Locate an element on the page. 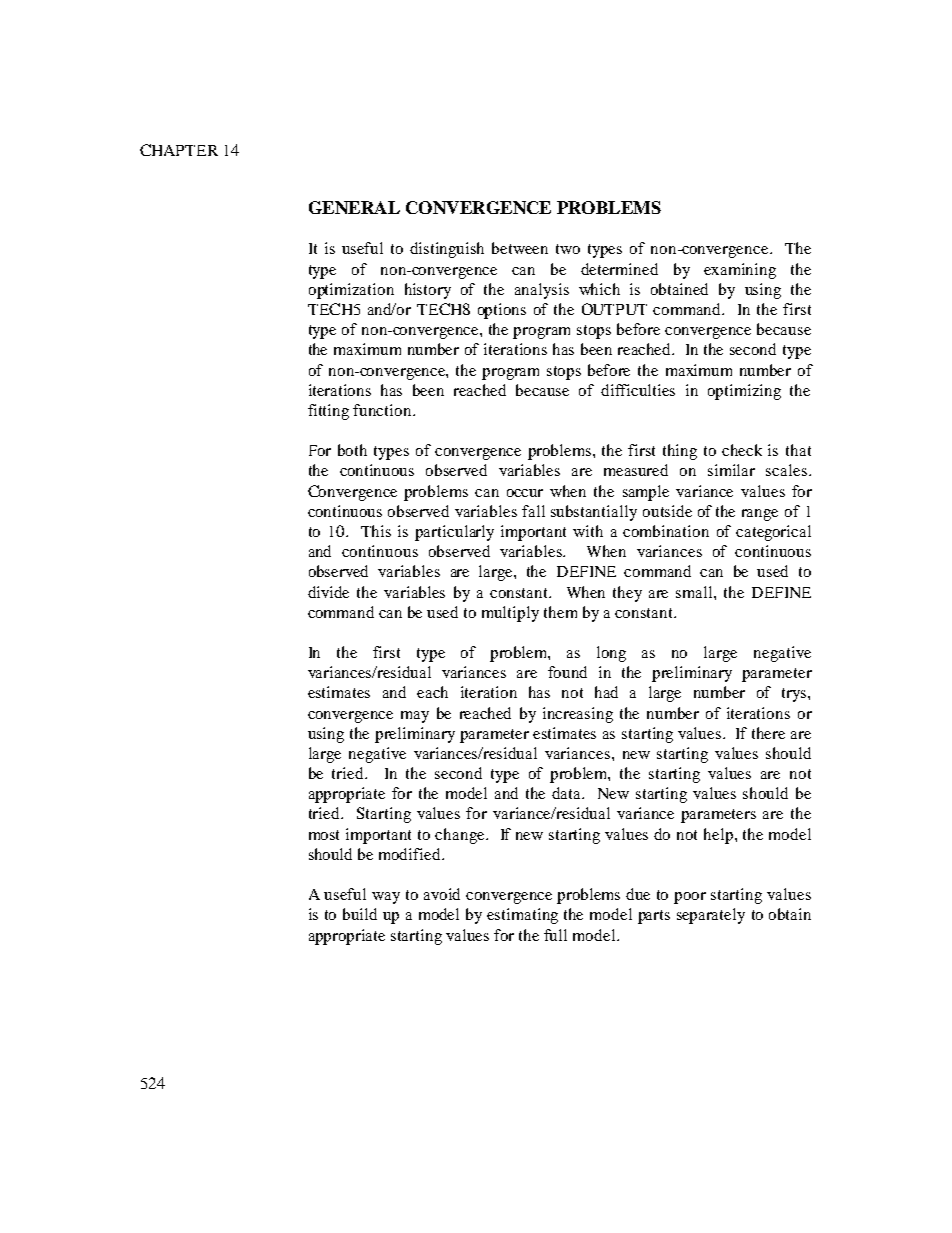  fitting is located at coordinates (328, 412).
